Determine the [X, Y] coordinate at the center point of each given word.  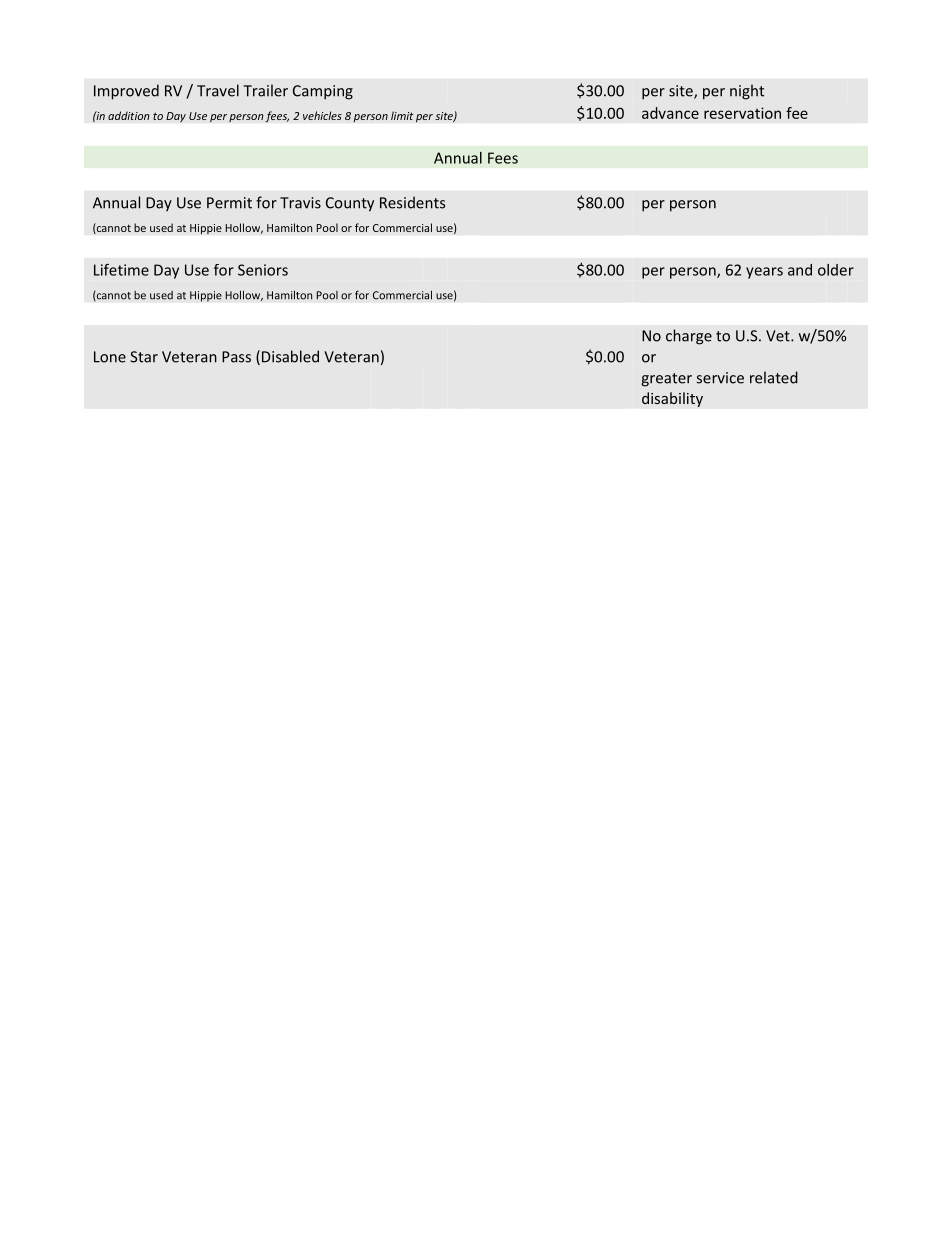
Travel [218, 90]
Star [144, 357]
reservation [742, 113]
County [350, 204]
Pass [236, 357]
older [836, 270]
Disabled [290, 356]
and [800, 270]
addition [129, 115]
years [764, 273]
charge [689, 337]
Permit [229, 203]
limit [402, 115]
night [747, 92]
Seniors [263, 270]
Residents [412, 202]
